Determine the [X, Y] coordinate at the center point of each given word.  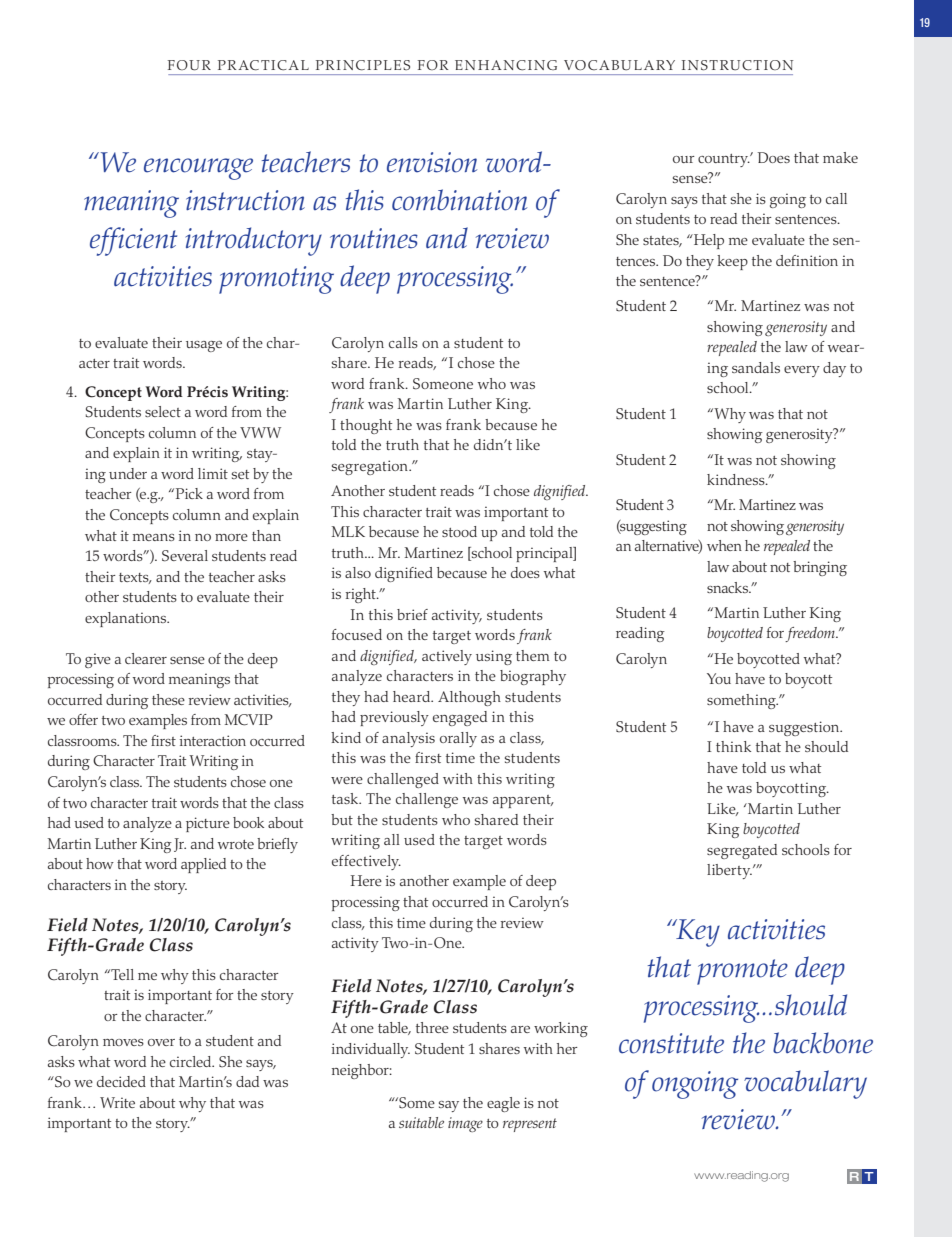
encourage [198, 169]
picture [208, 824]
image [465, 1124]
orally [458, 739]
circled [192, 1061]
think [733, 746]
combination [459, 200]
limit [213, 473]
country [724, 160]
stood [459, 531]
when [724, 545]
